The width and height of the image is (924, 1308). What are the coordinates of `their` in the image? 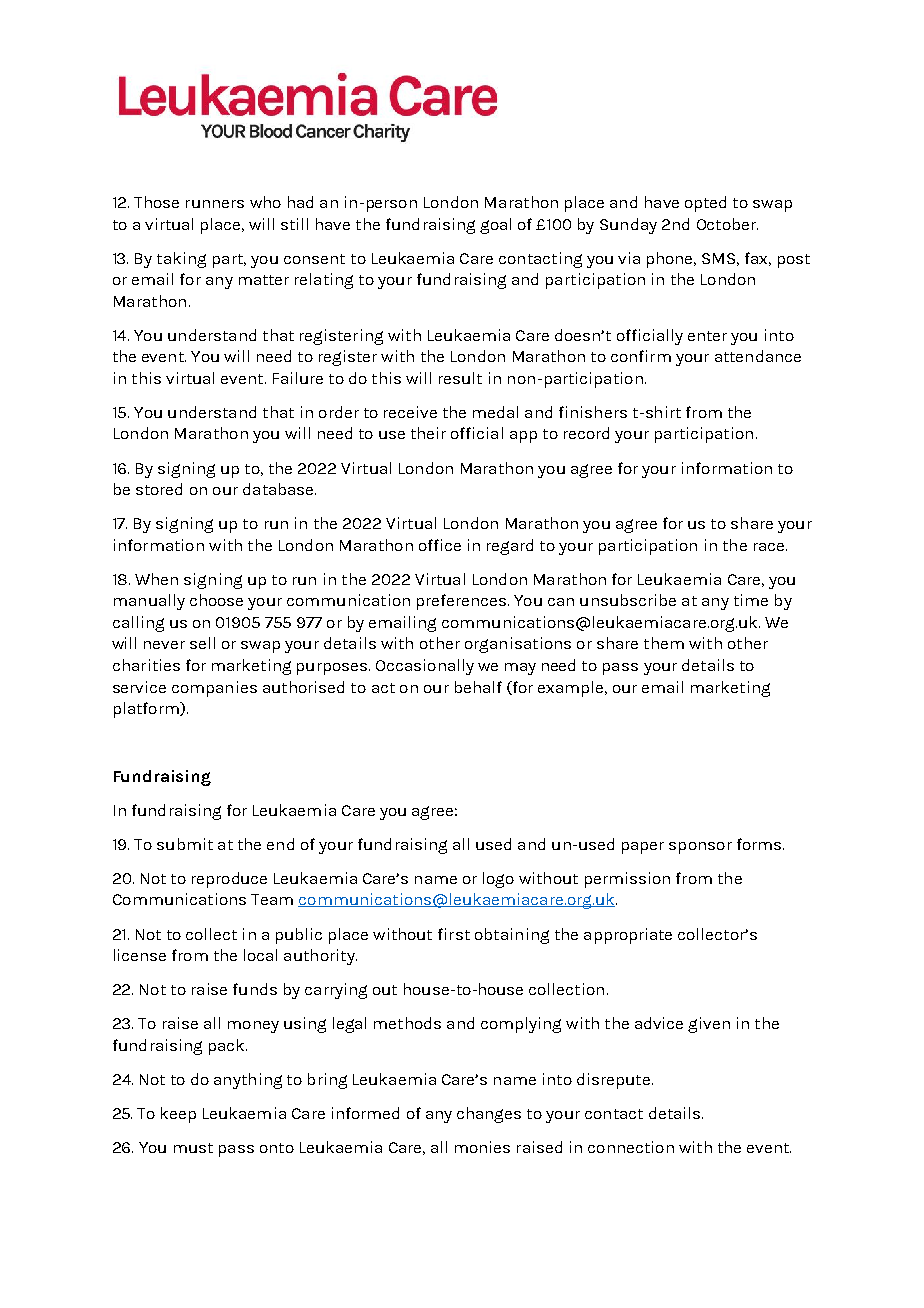 It's located at (428, 433).
